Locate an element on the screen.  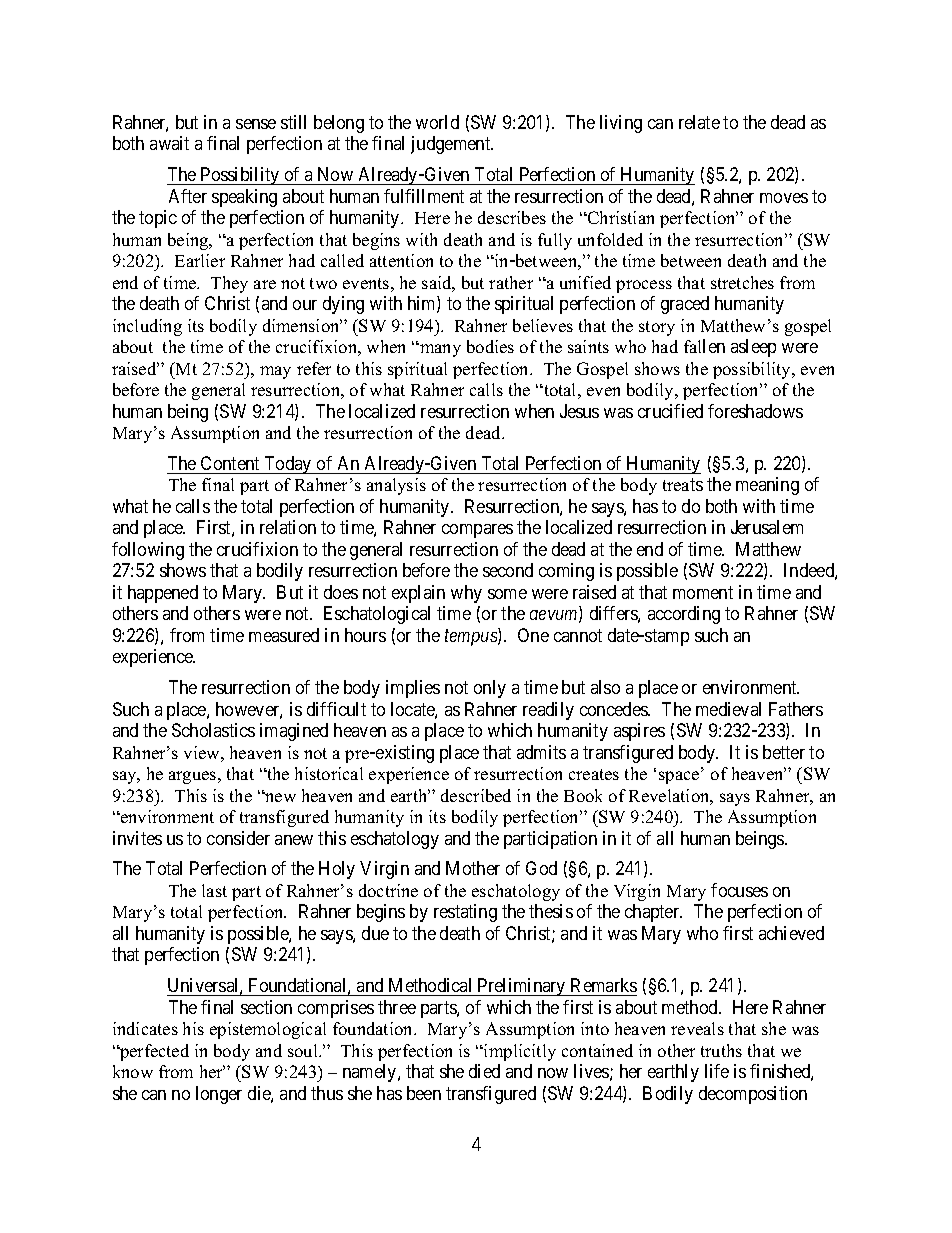
why is located at coordinates (466, 594).
